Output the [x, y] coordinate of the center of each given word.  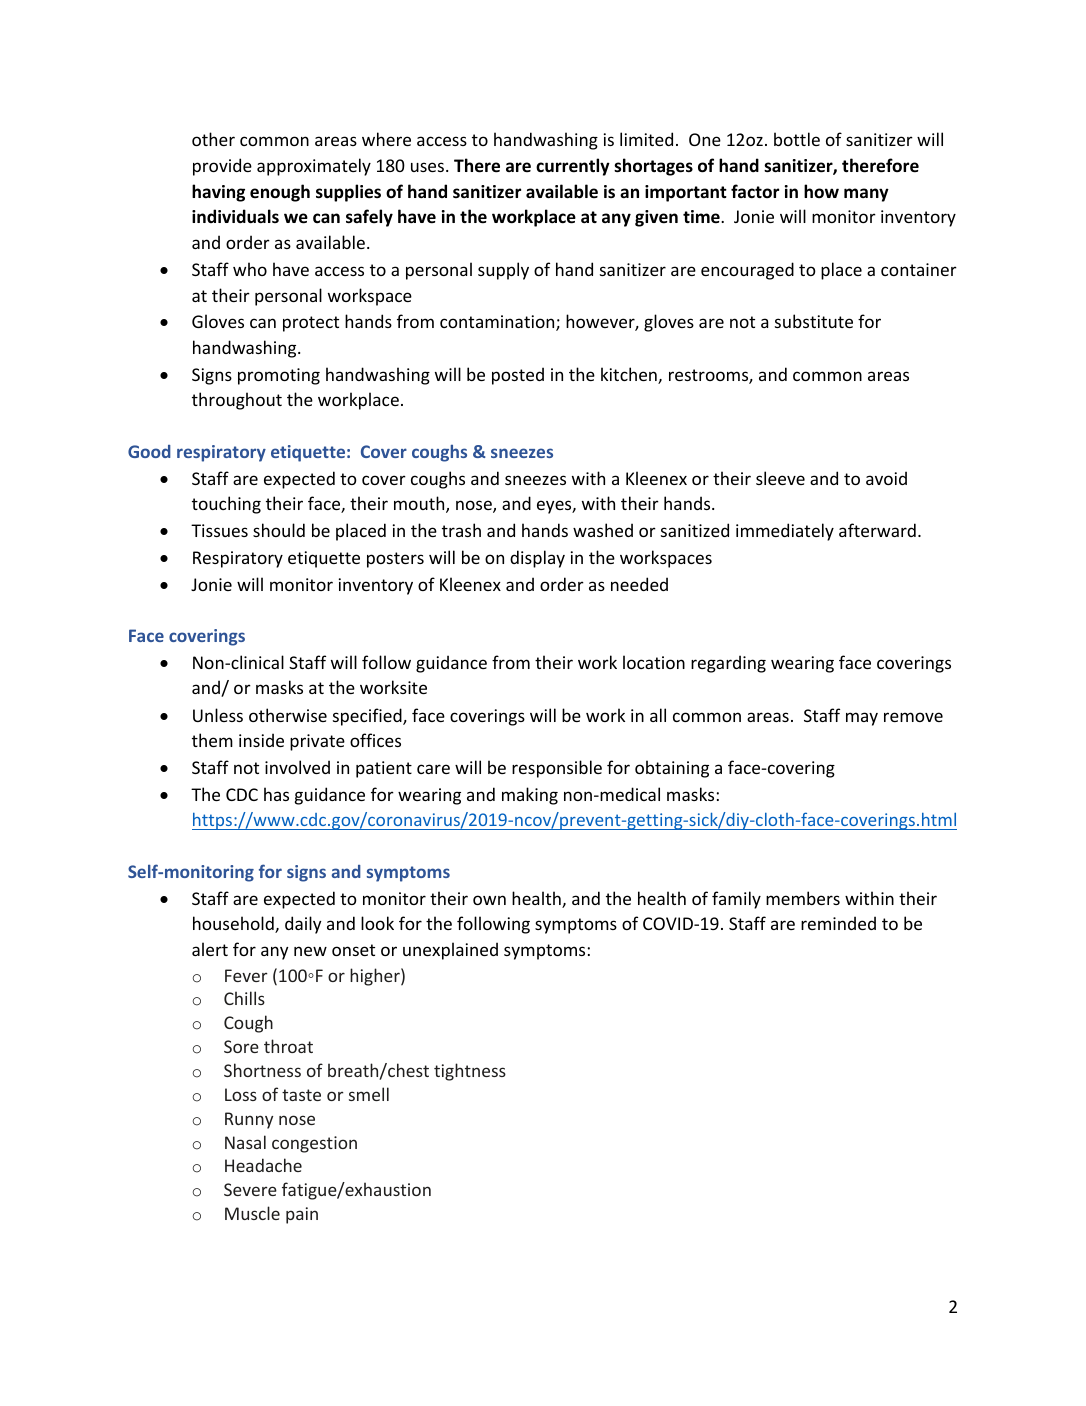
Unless [218, 715]
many [866, 195]
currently [573, 167]
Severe [250, 1189]
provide [222, 167]
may [862, 719]
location [654, 662]
